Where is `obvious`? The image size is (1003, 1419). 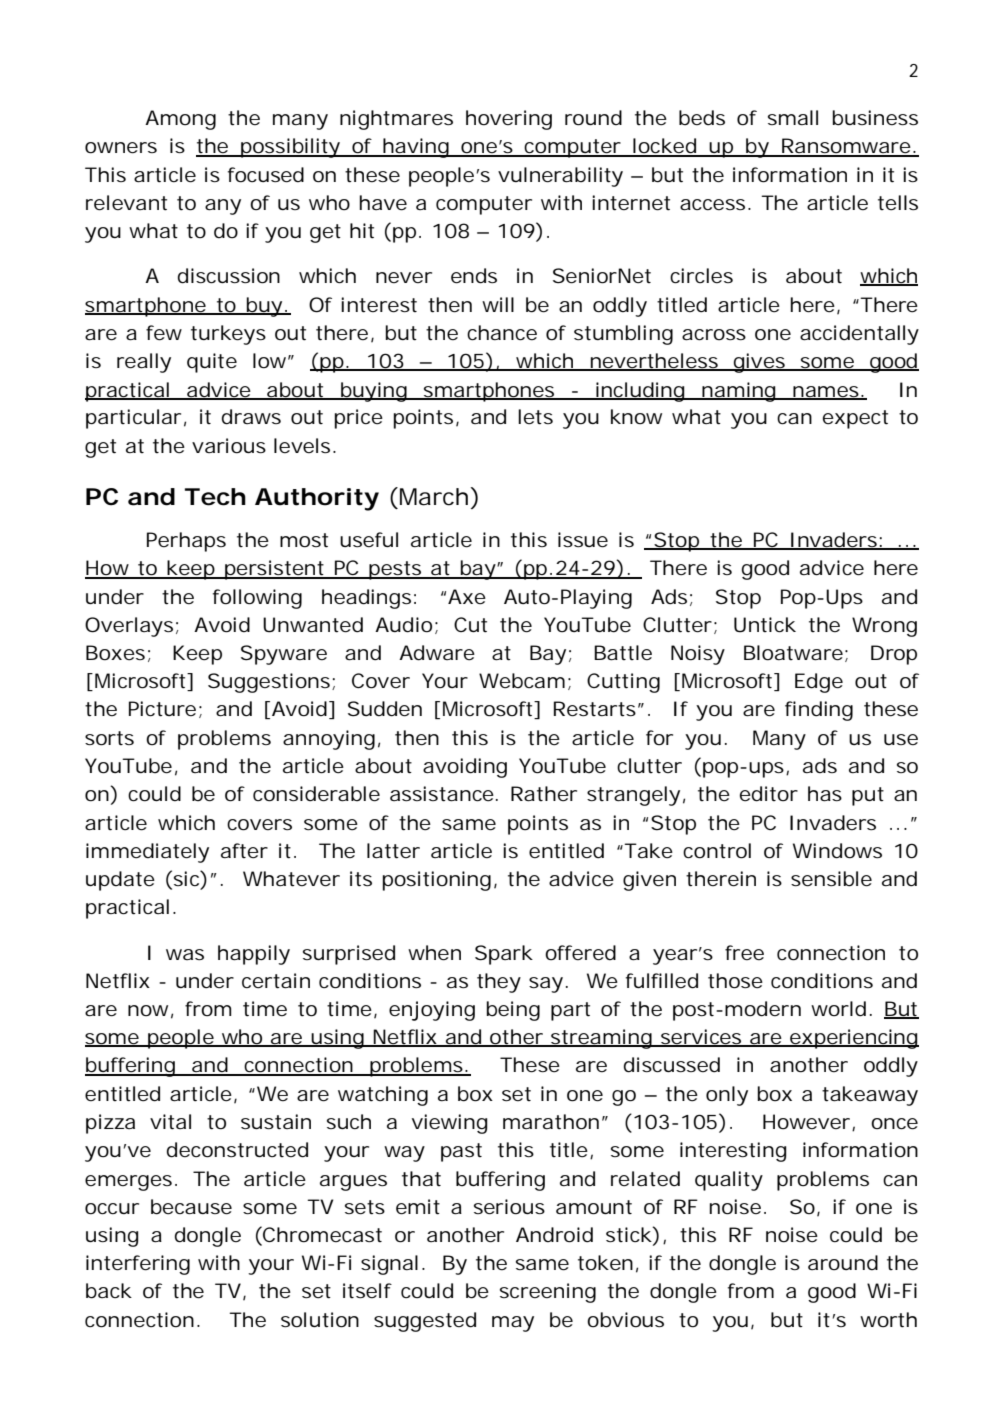
obvious is located at coordinates (625, 1320).
